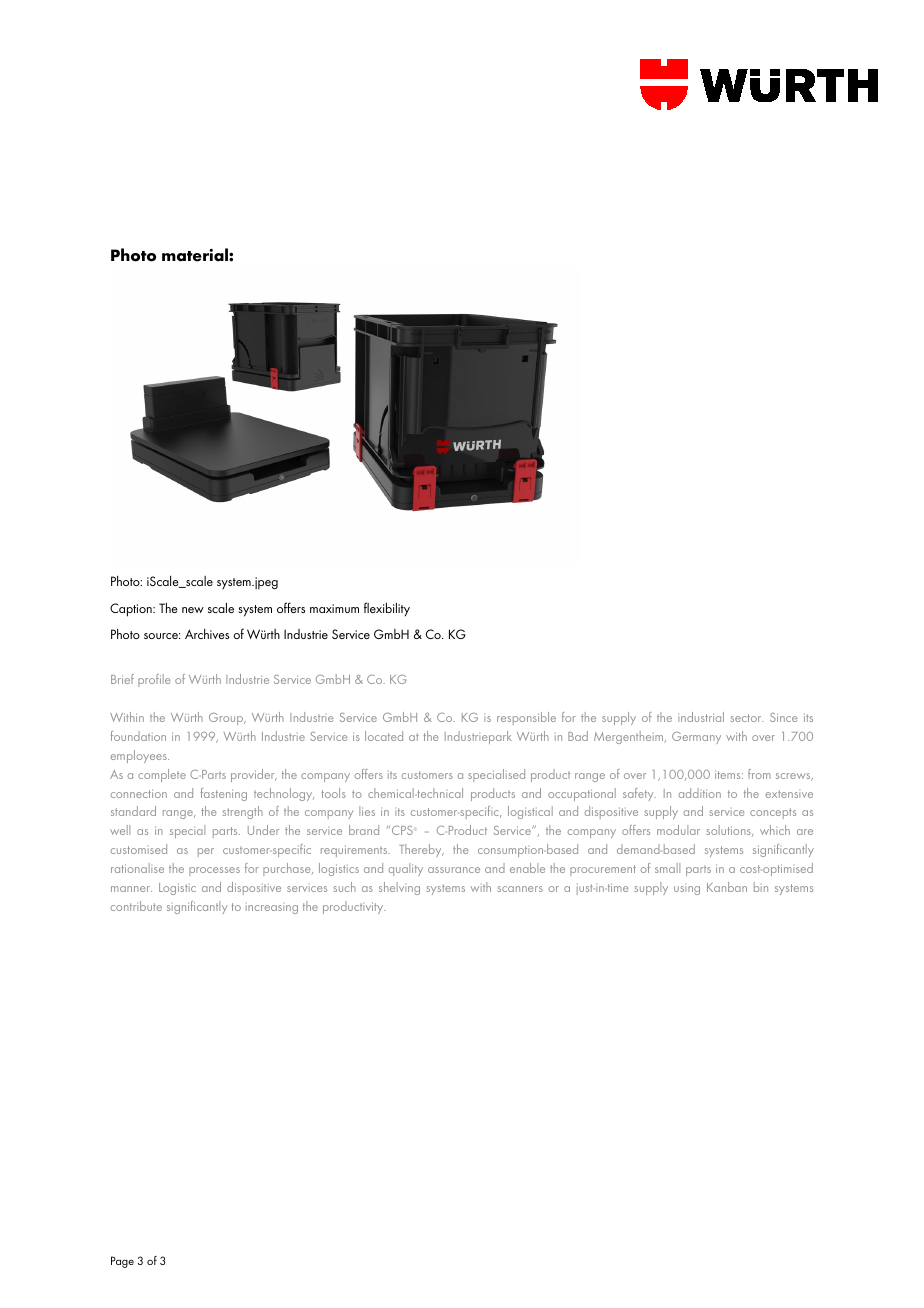 The image size is (924, 1308). What do you see at coordinates (207, 634) in the screenshot?
I see `Archives` at bounding box center [207, 634].
